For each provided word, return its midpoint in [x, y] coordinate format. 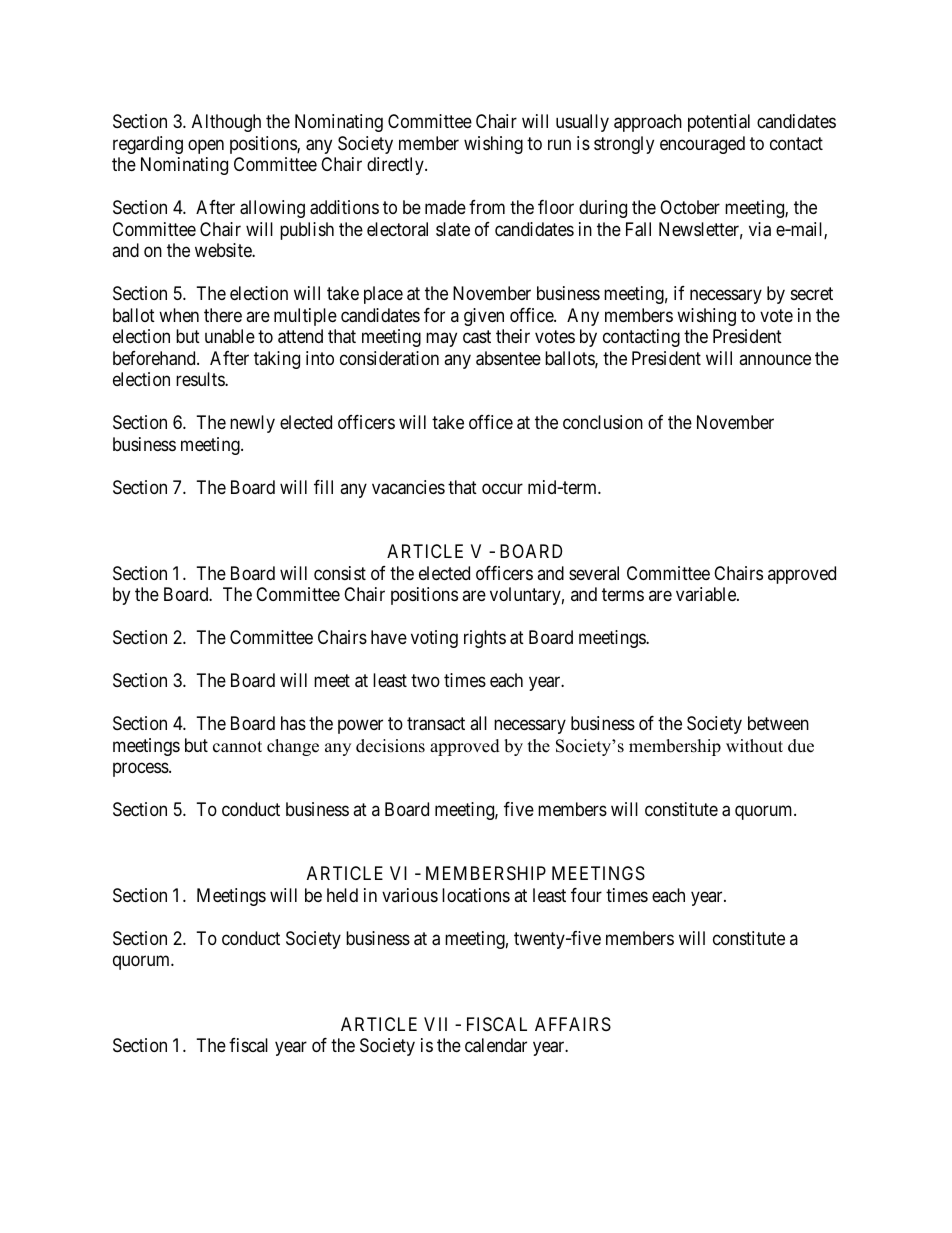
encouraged [702, 145]
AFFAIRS [573, 1024]
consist [340, 573]
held [342, 895]
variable [707, 594]
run [559, 144]
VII [435, 1024]
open [206, 146]
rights [485, 639]
